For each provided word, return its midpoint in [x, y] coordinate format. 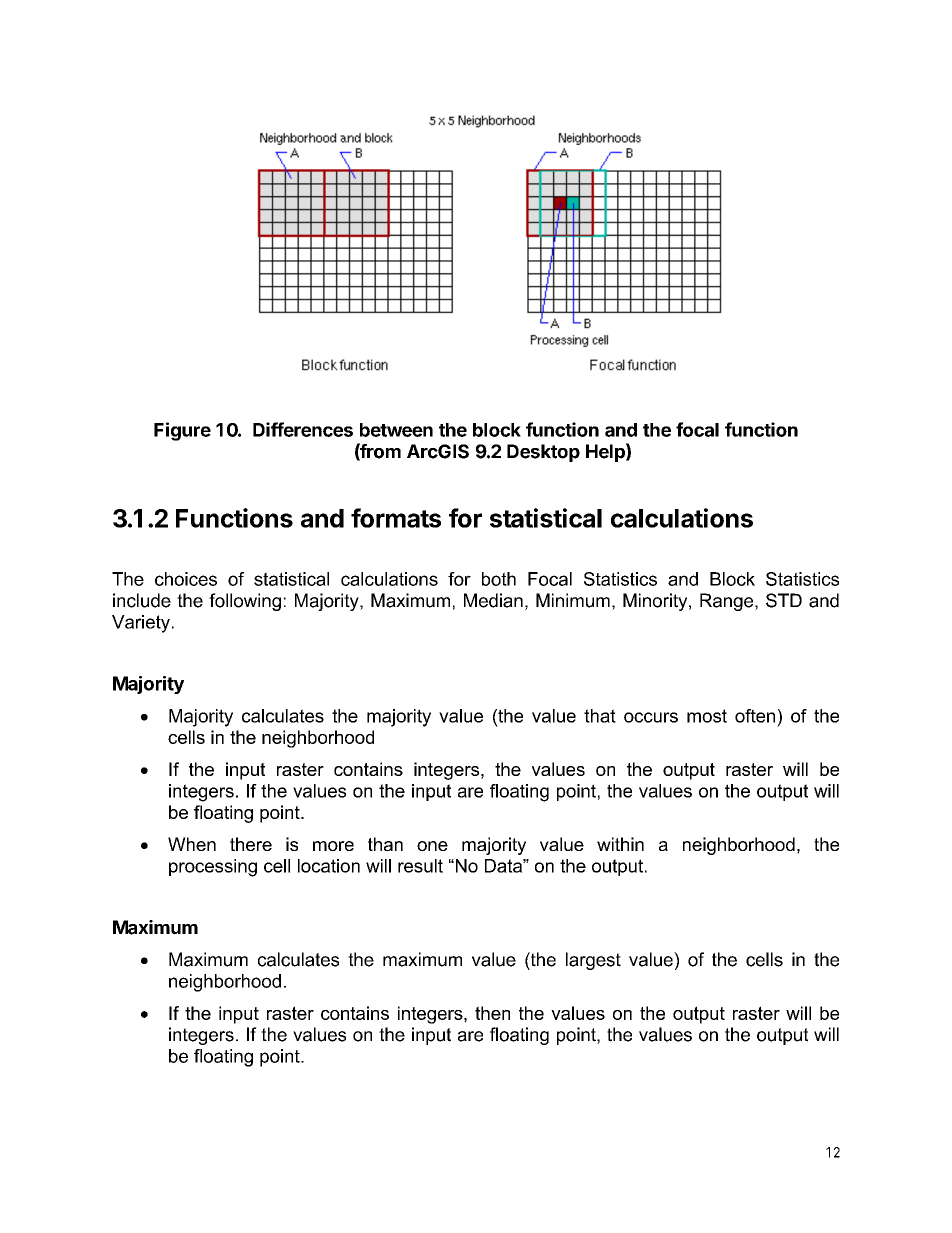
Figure [182, 431]
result [420, 866]
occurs [651, 717]
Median [493, 600]
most [707, 716]
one [432, 846]
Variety [141, 624]
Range [728, 602]
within [620, 844]
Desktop [543, 453]
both [499, 579]
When [192, 844]
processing [213, 868]
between [396, 430]
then [492, 1013]
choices [186, 579]
